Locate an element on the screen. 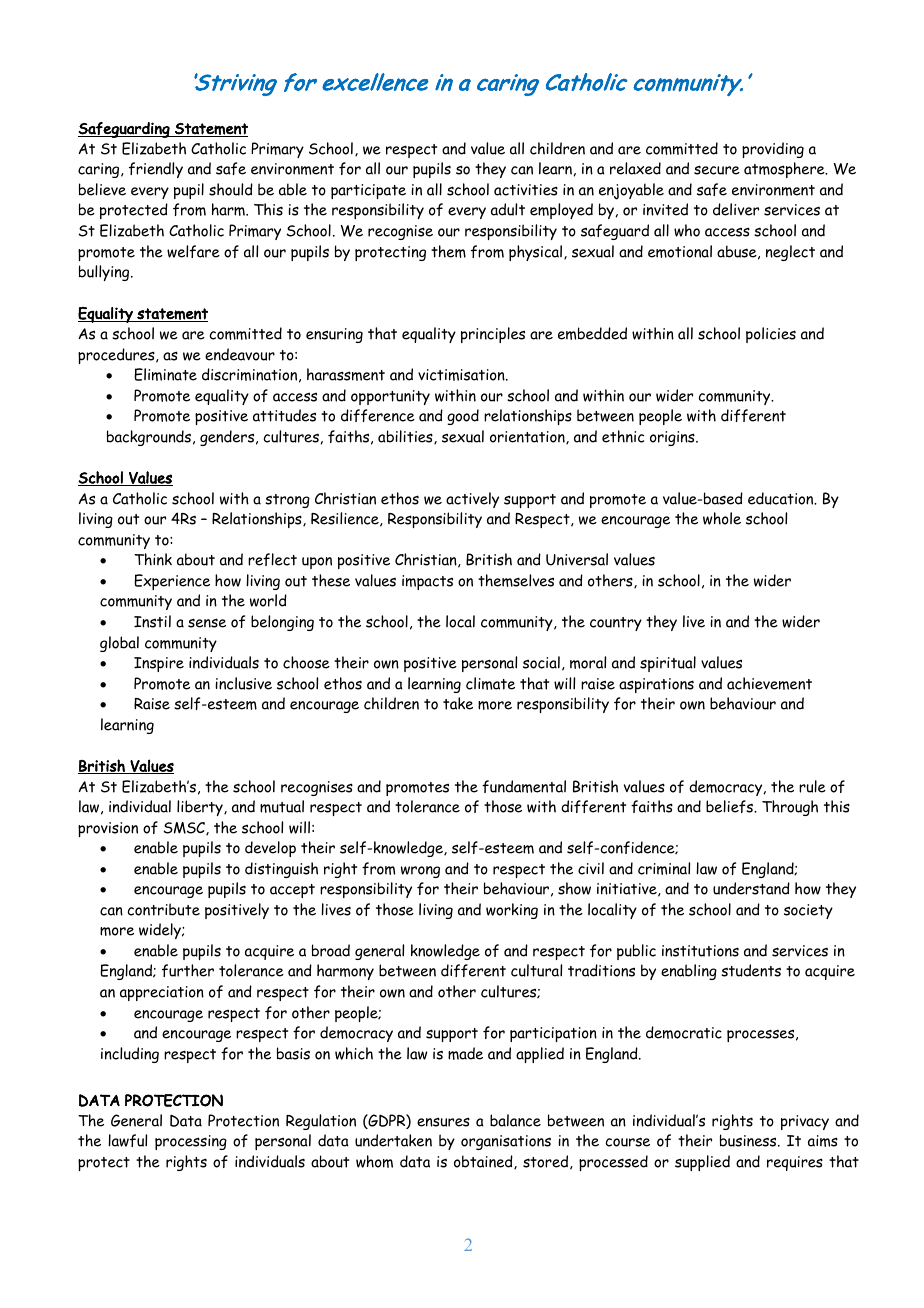 This screenshot has height=1308, width=924. achievement is located at coordinates (769, 683).
